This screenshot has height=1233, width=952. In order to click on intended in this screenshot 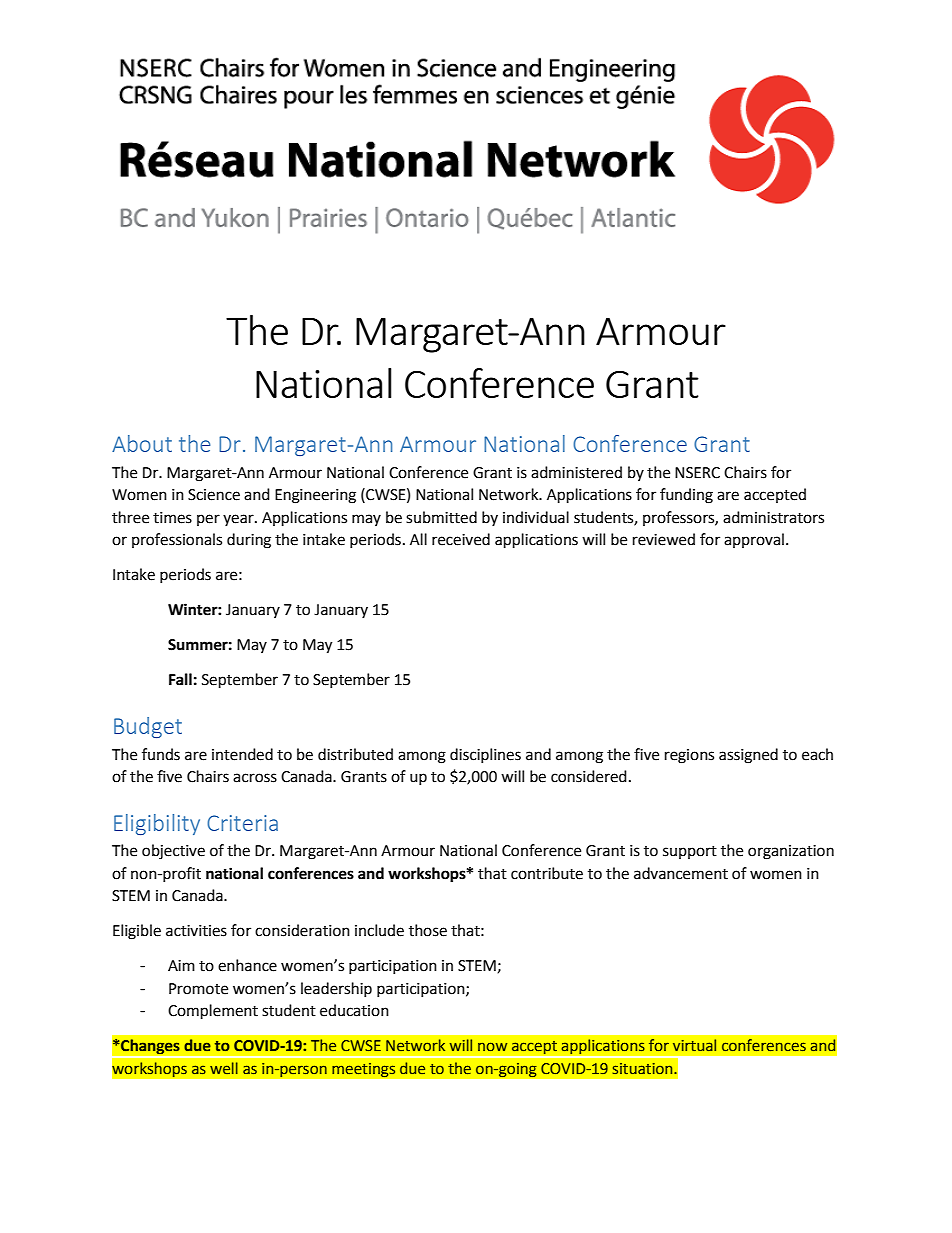, I will do `click(242, 754)`.
